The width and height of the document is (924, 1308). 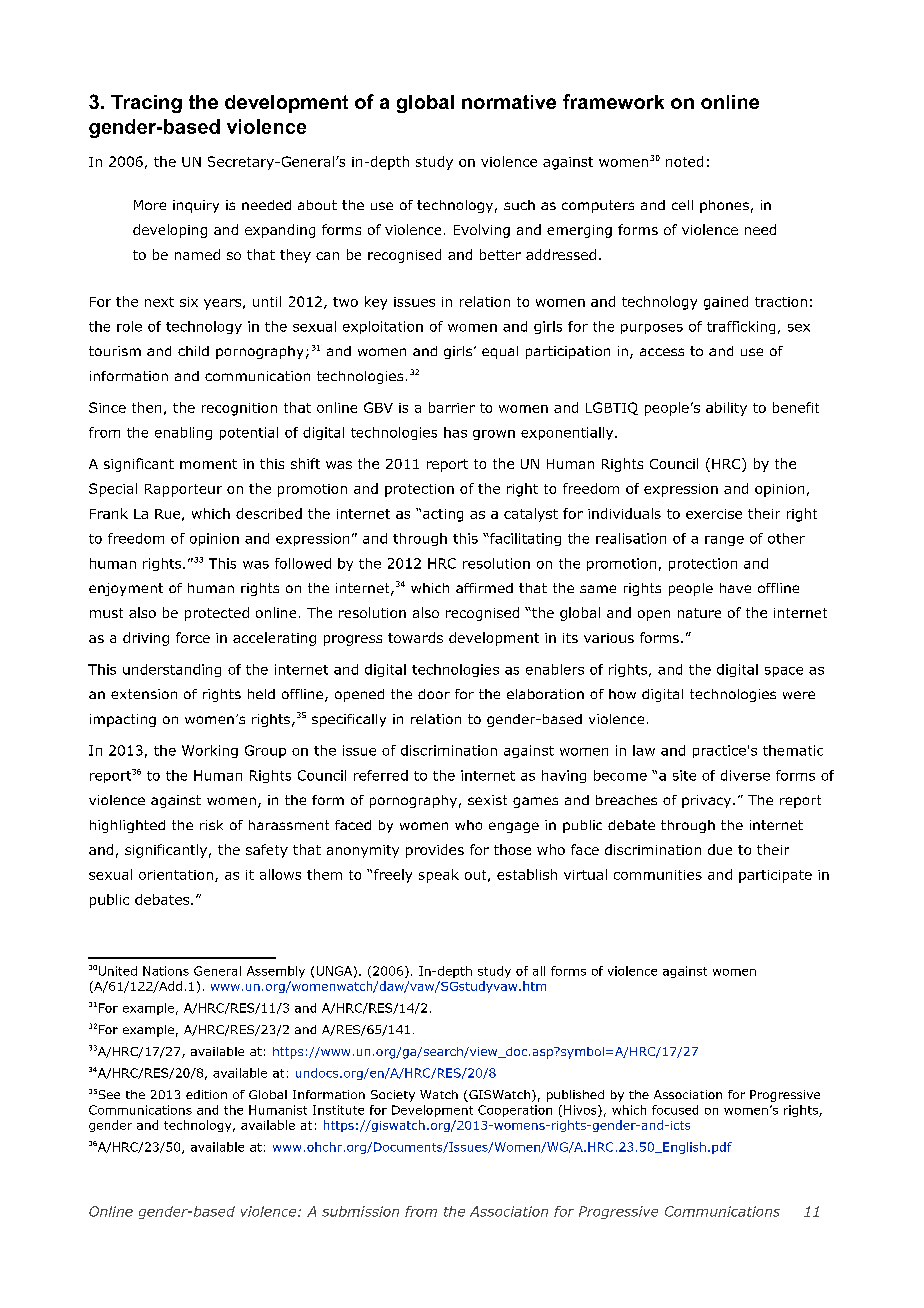 I want to click on due, so click(x=720, y=849).
